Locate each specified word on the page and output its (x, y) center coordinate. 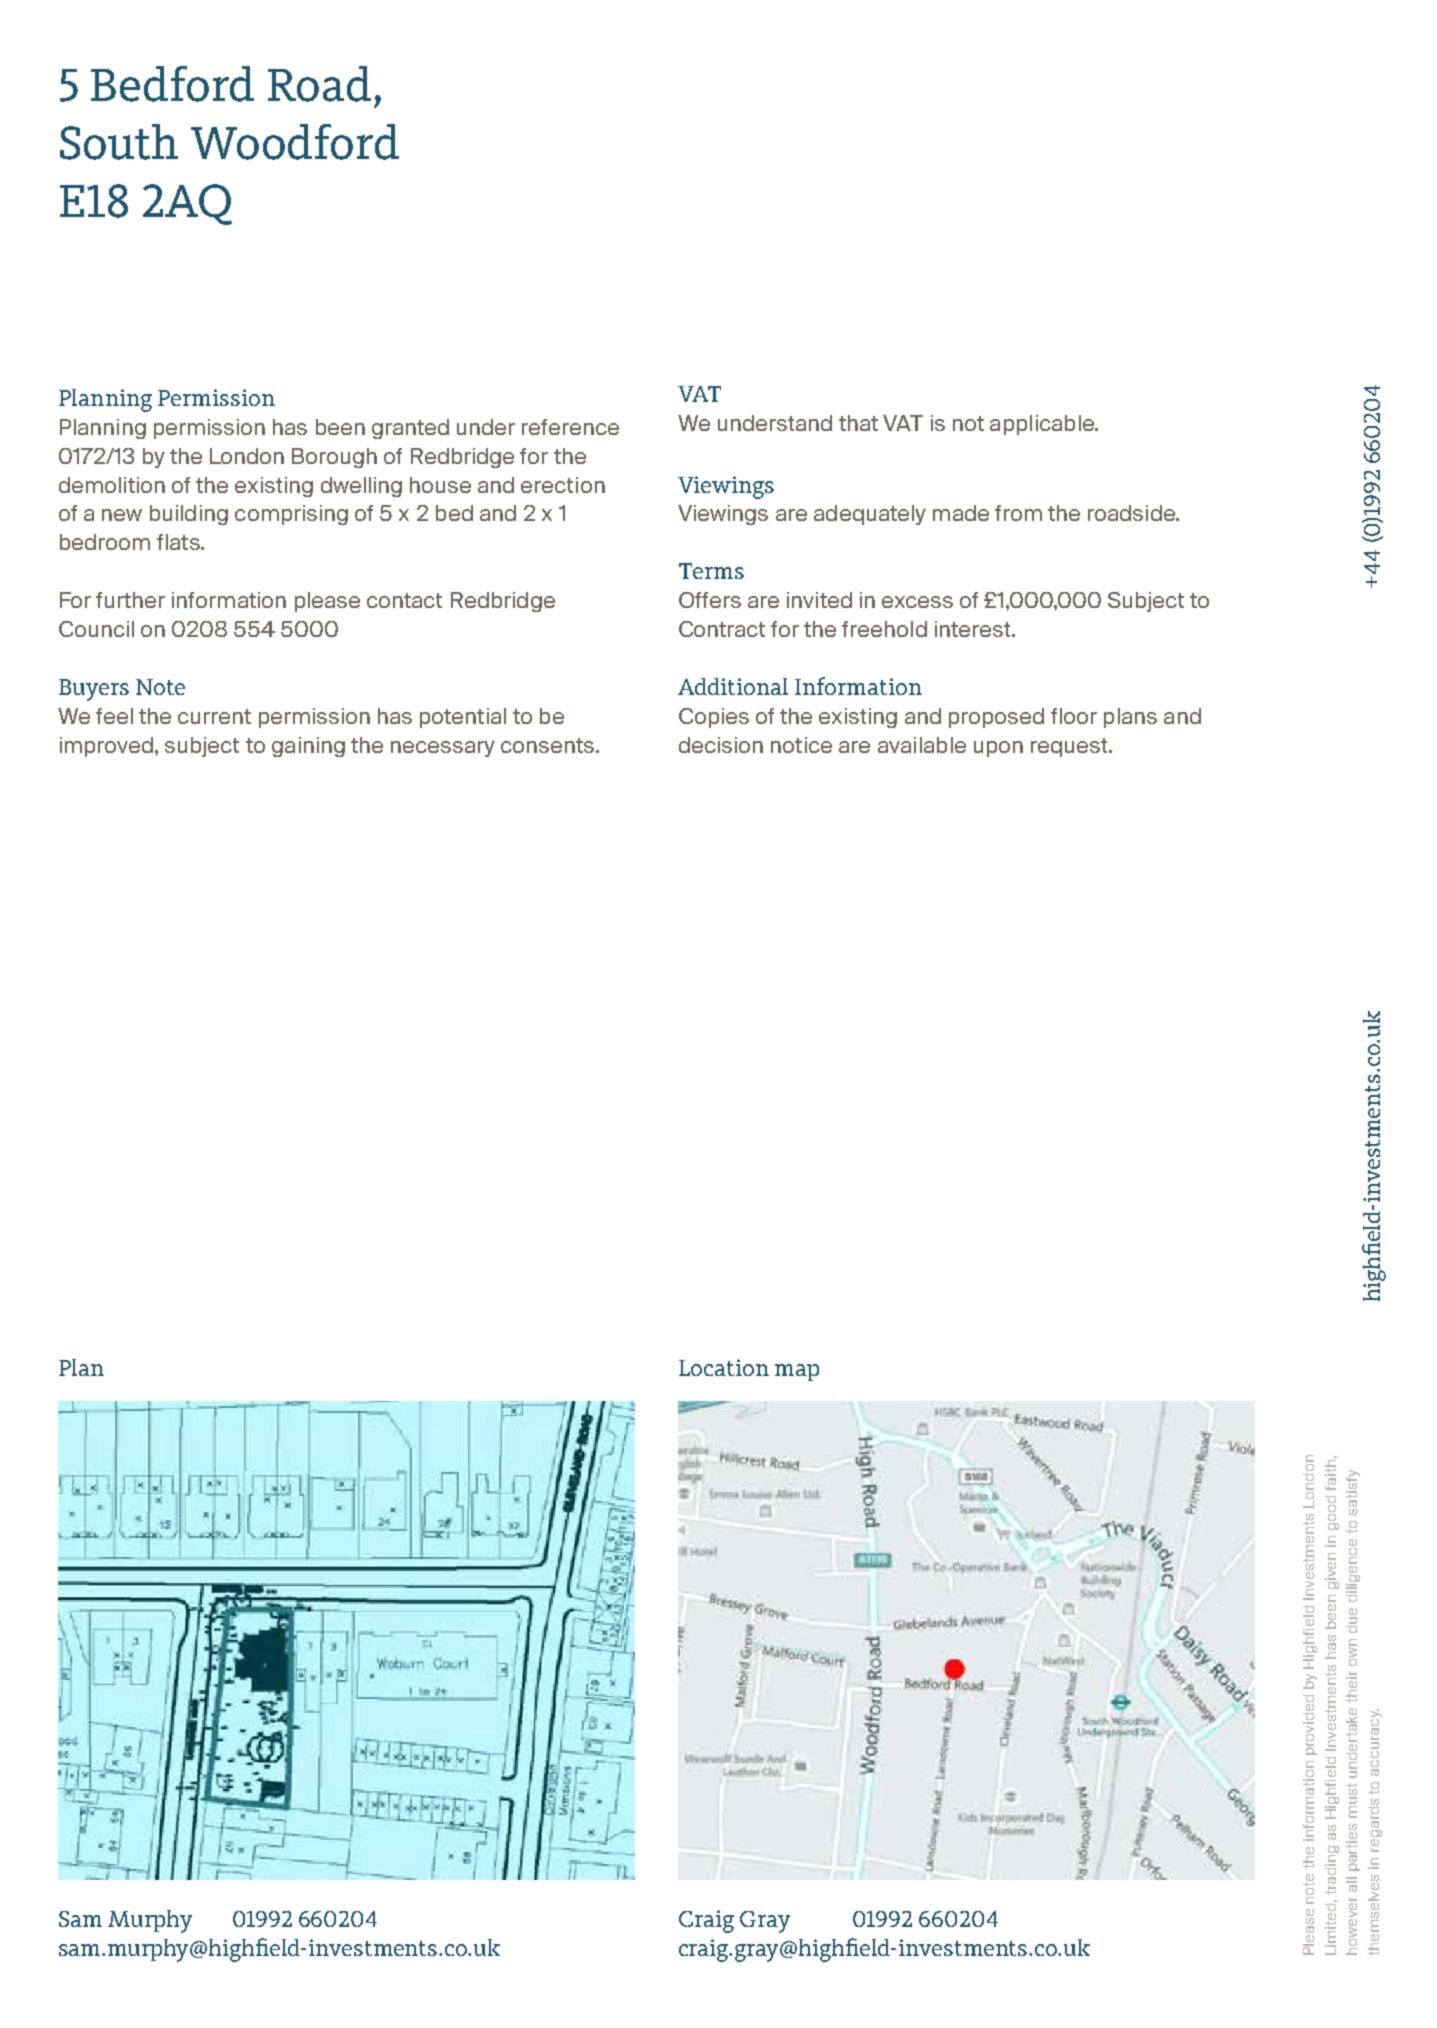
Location (724, 1367)
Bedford (172, 84)
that (858, 423)
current (214, 716)
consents (549, 745)
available (922, 745)
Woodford (295, 142)
